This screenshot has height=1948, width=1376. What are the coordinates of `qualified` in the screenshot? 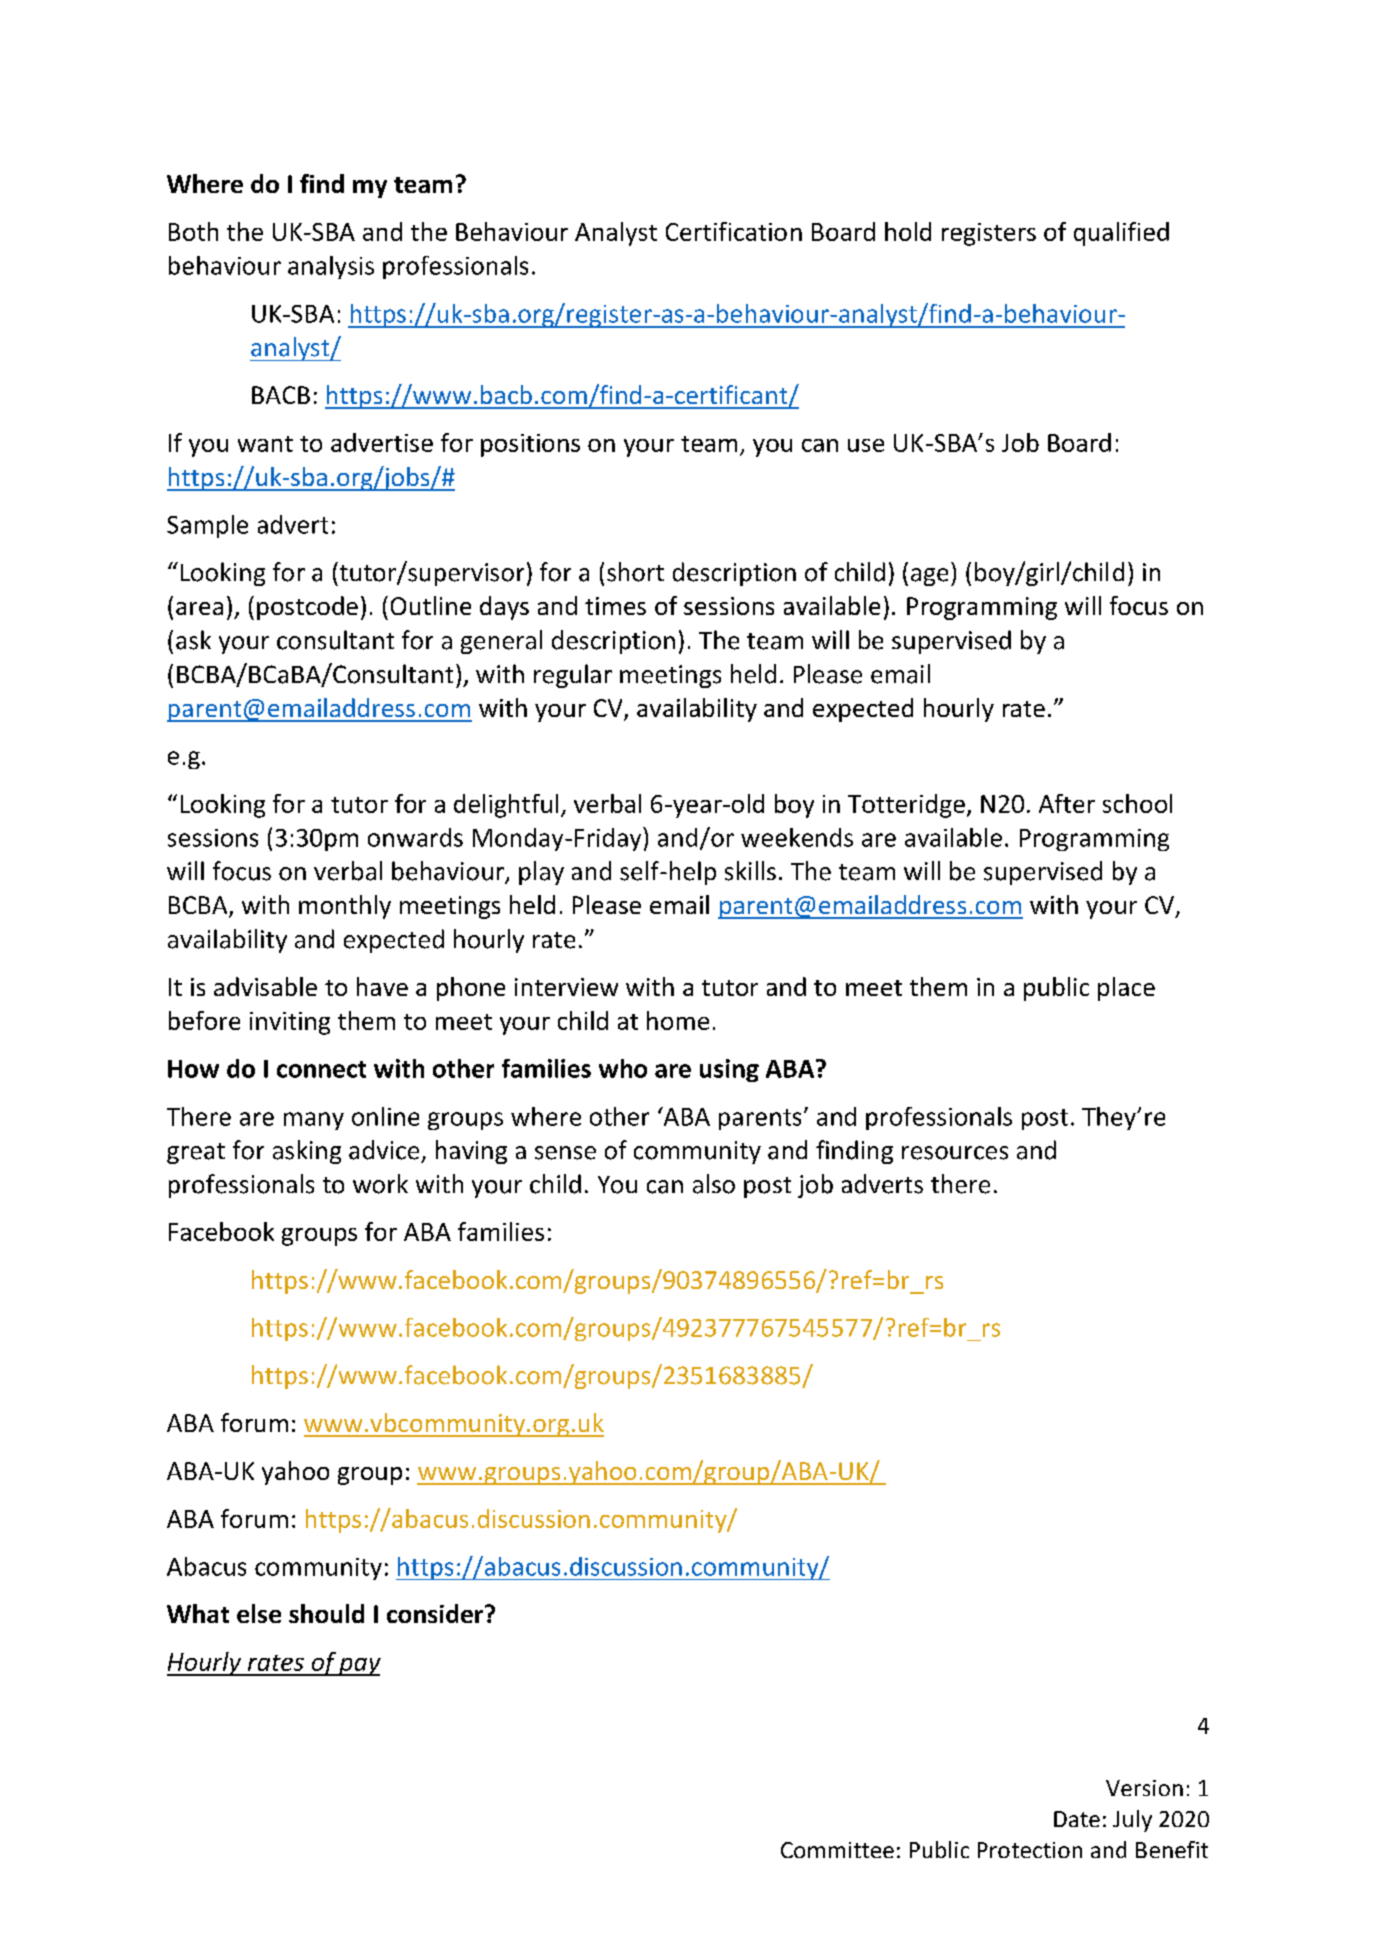 It's located at (1121, 234).
